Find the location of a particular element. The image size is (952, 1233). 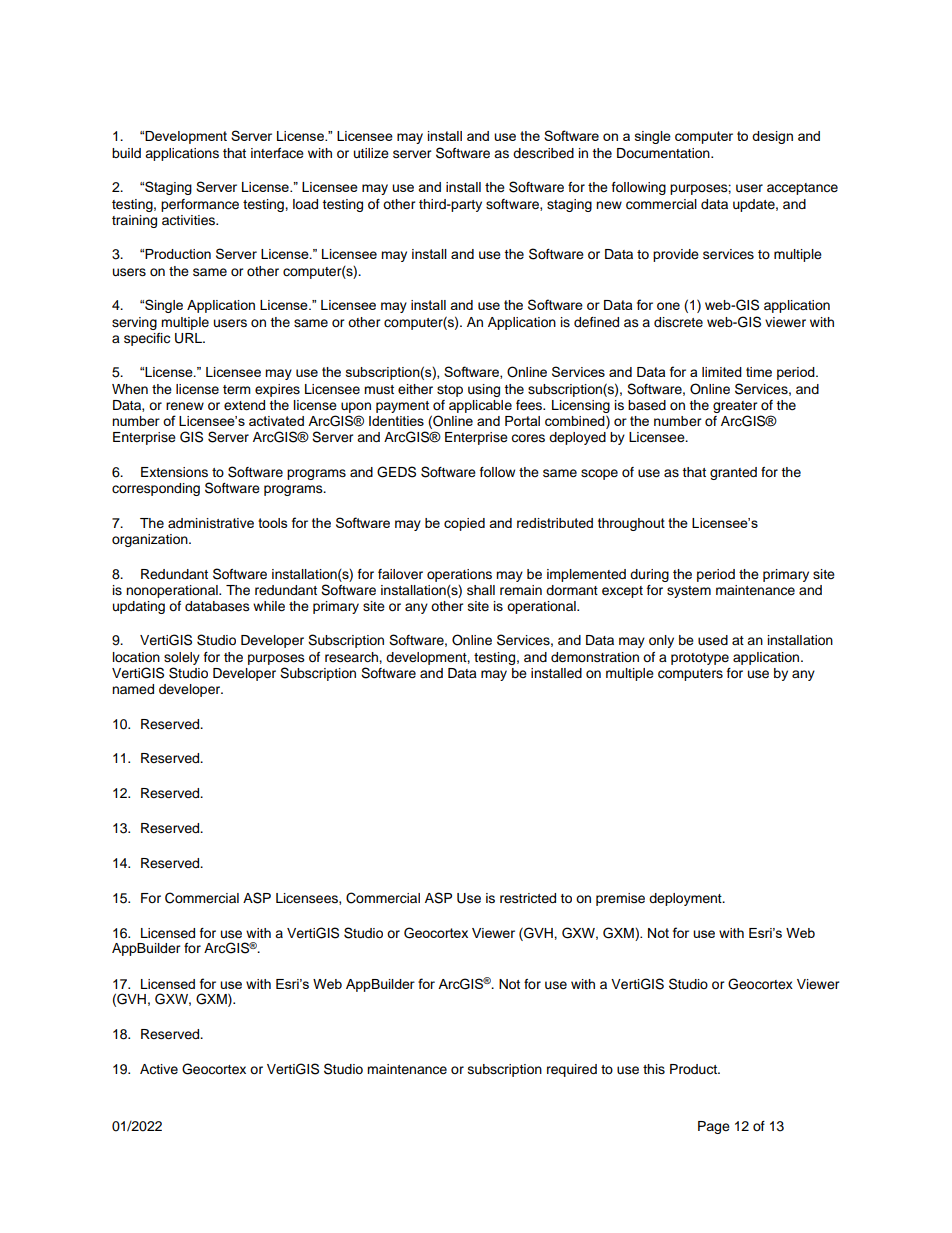

Documentation is located at coordinates (664, 153).
